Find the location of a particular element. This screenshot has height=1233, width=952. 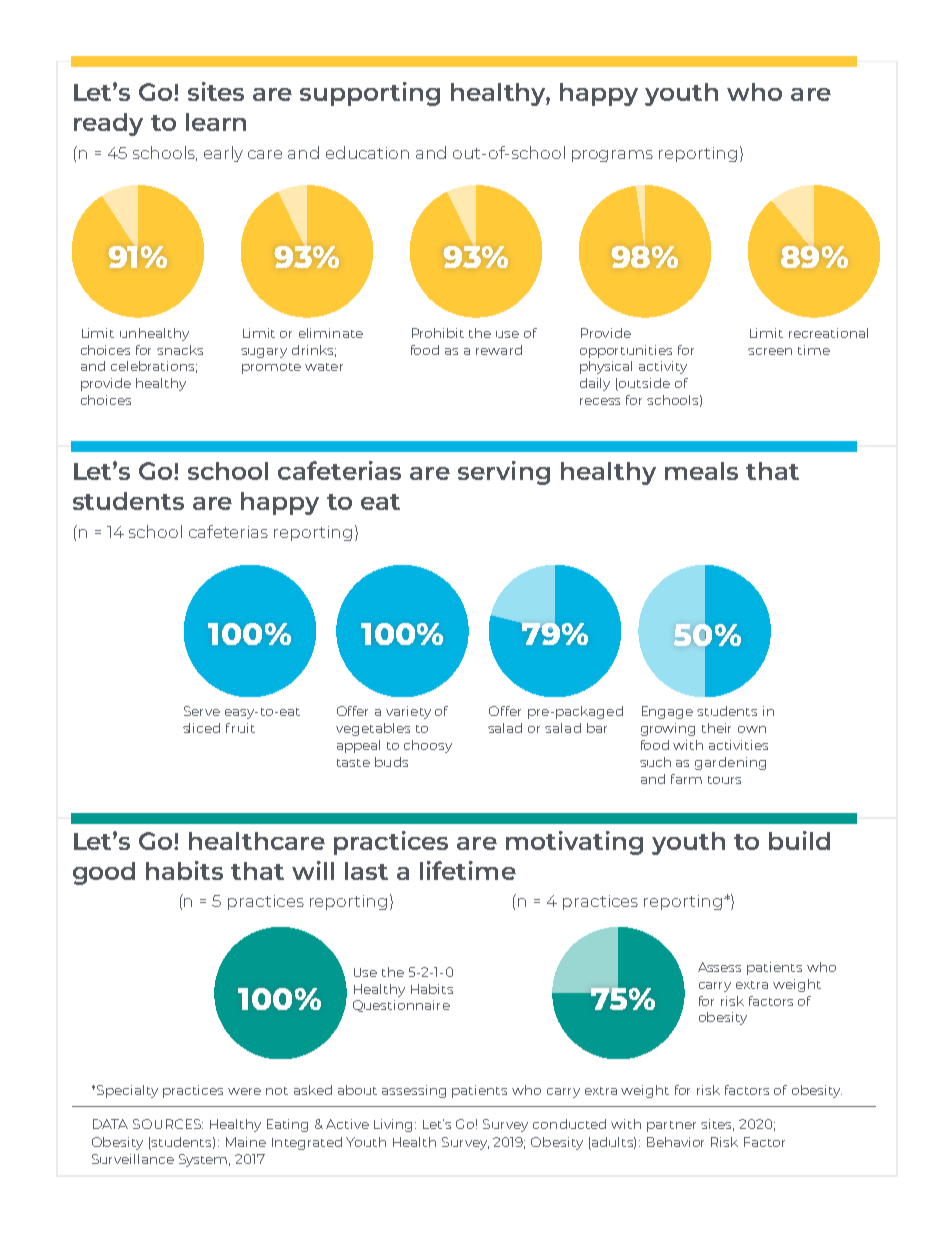

programs is located at coordinates (612, 156).
